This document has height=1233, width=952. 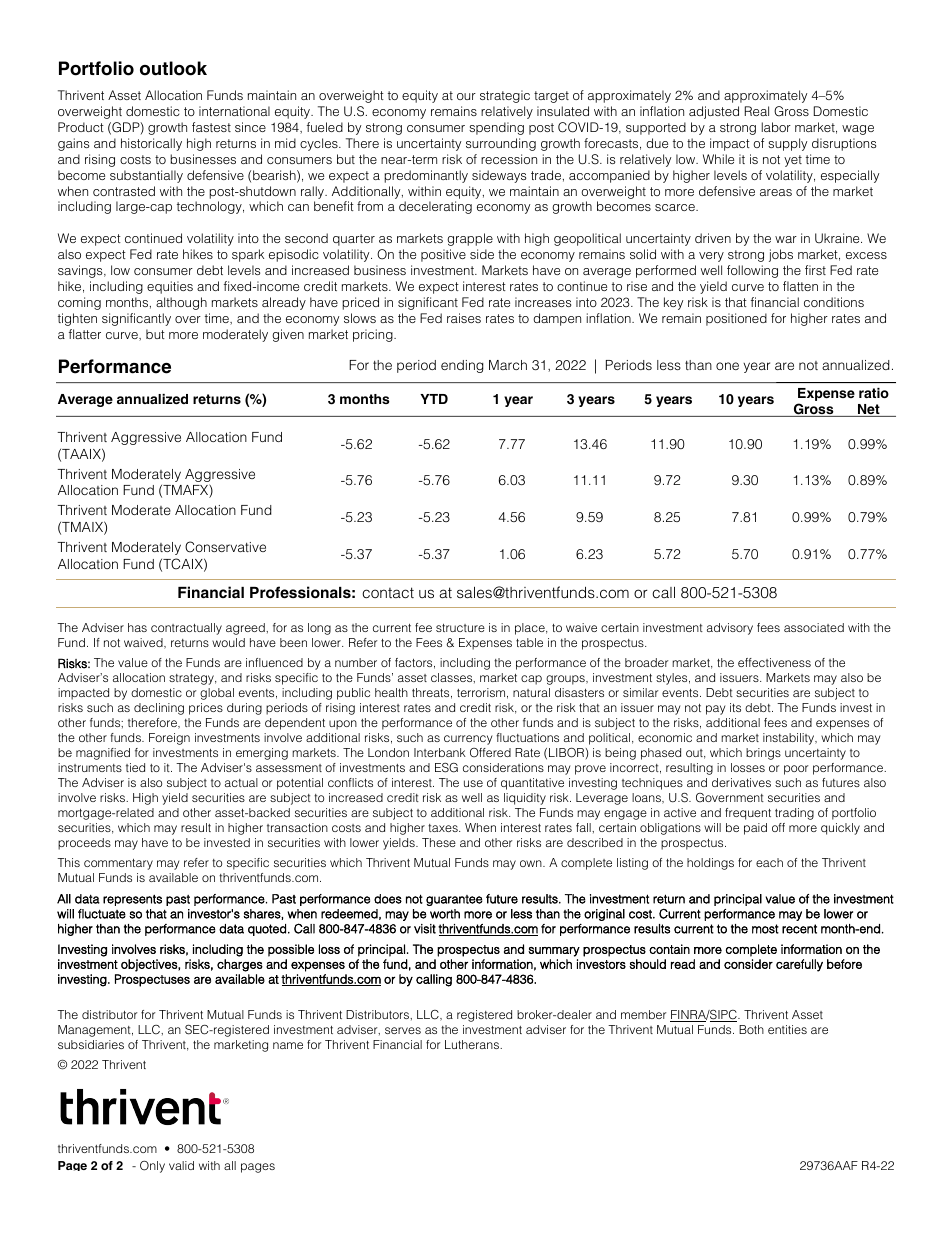 What do you see at coordinates (787, 1029) in the document?
I see `entities` at bounding box center [787, 1029].
